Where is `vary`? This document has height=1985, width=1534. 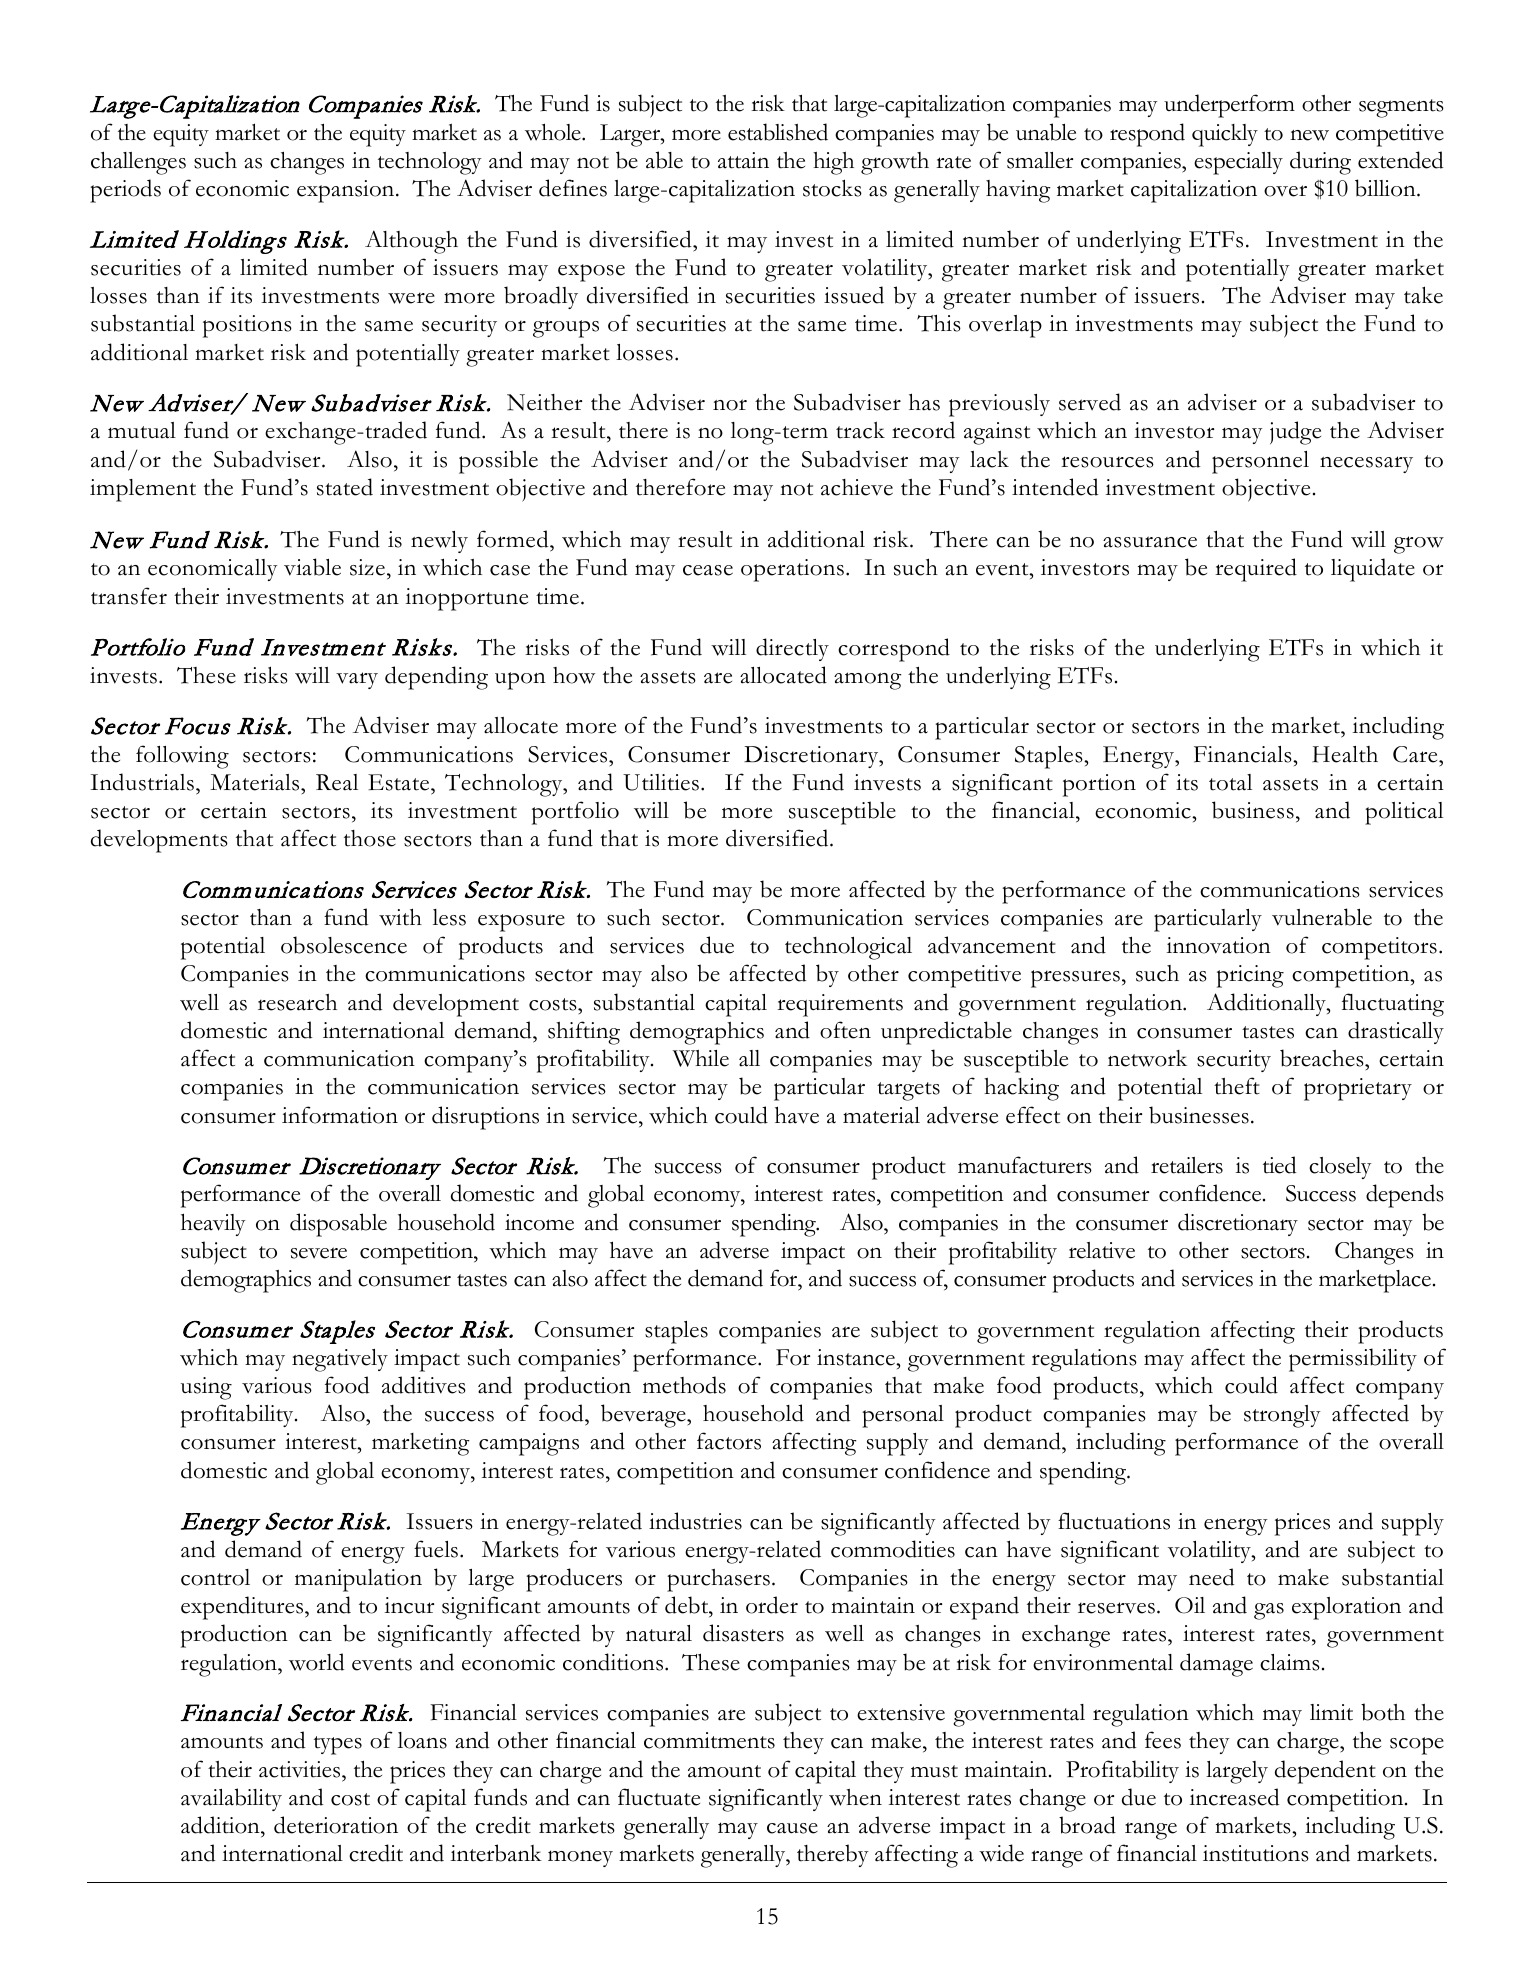
vary is located at coordinates (357, 680).
